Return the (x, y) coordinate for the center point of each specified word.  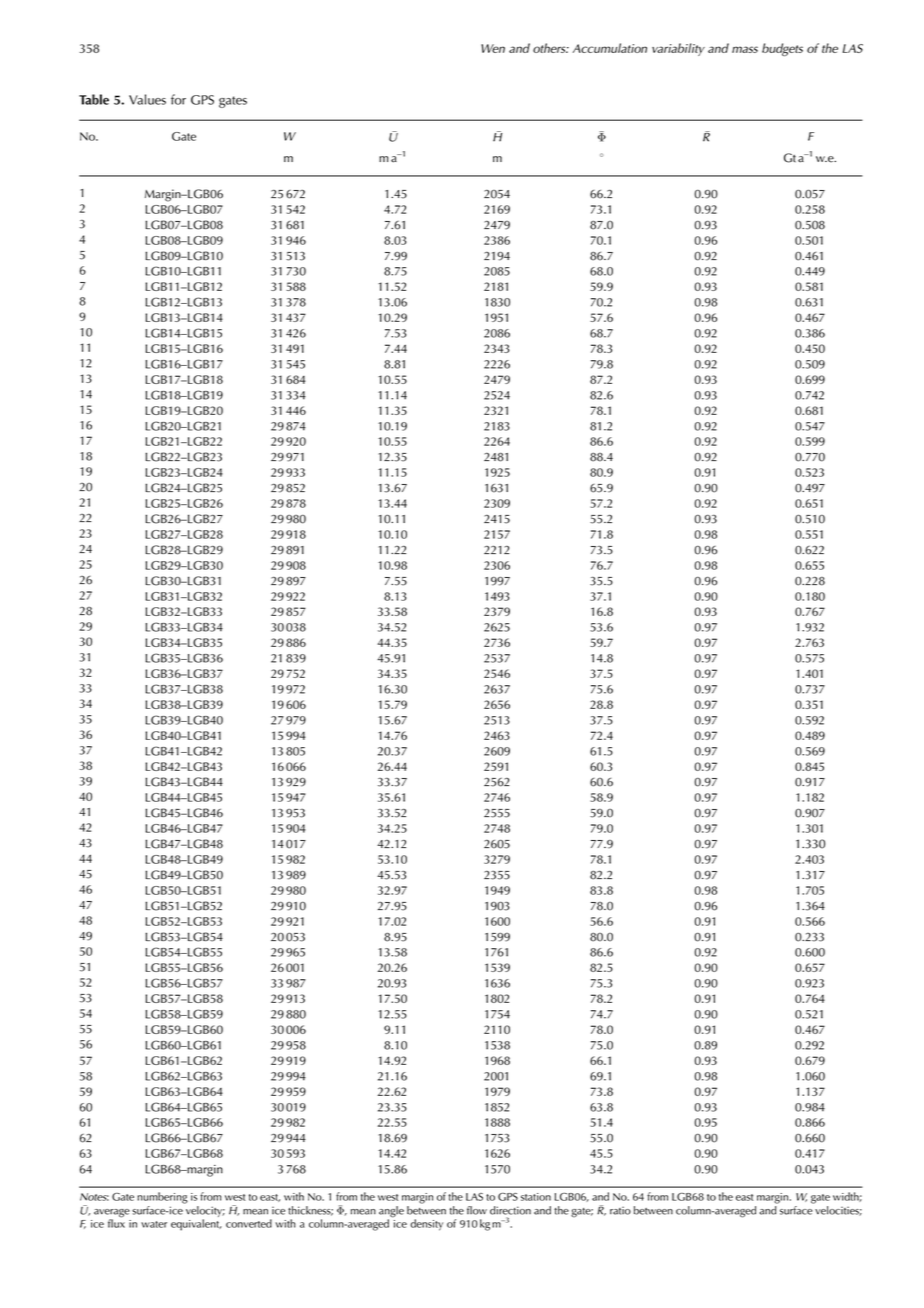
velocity (205, 1213)
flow (477, 1210)
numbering (162, 1198)
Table (94, 99)
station (536, 1197)
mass (745, 49)
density (427, 1225)
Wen (493, 48)
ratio (620, 1210)
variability (678, 49)
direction (510, 1210)
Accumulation (610, 48)
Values (147, 99)
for (178, 99)
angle (391, 1213)
